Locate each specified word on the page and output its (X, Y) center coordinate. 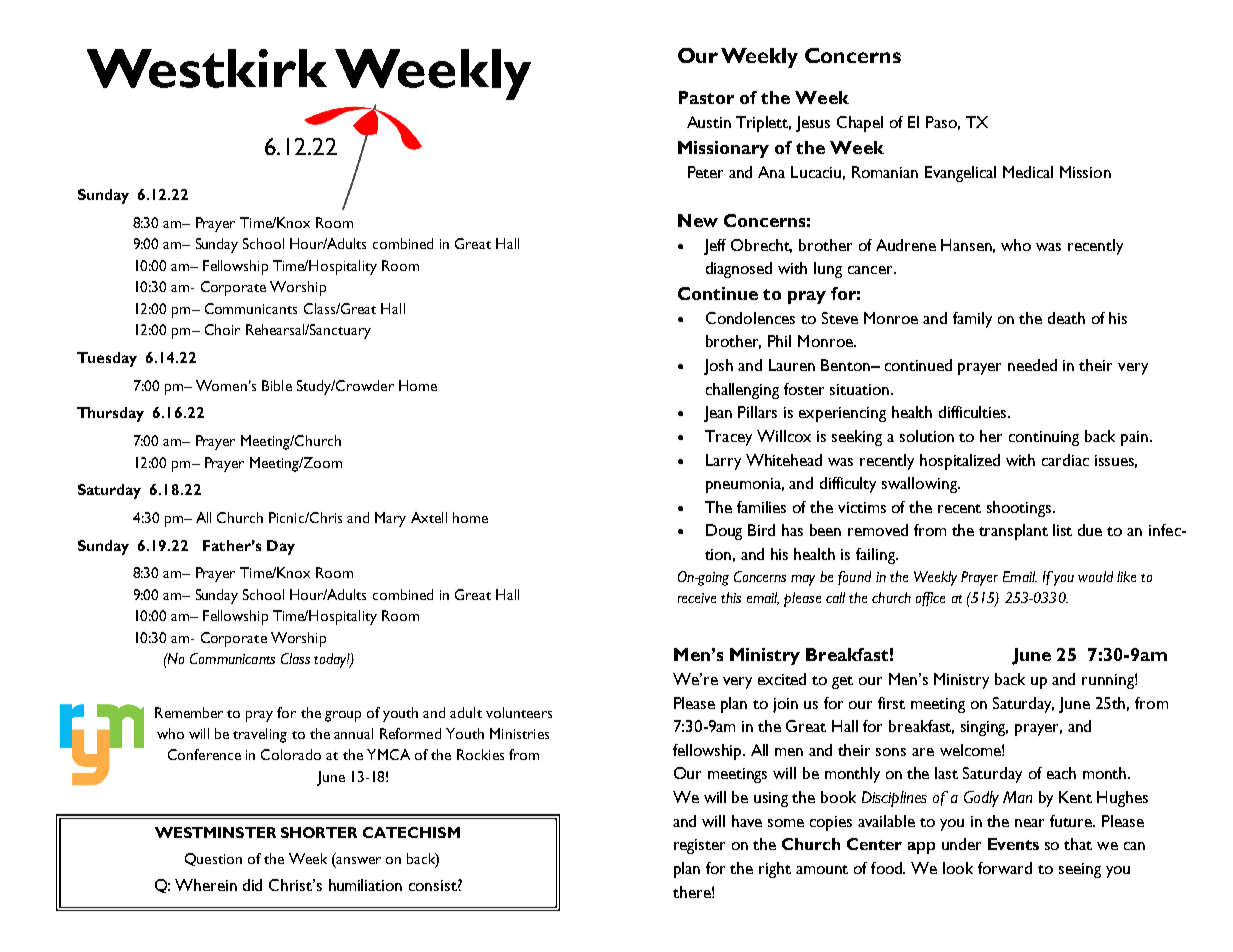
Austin (709, 122)
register (699, 846)
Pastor (706, 97)
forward (1005, 868)
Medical (1028, 172)
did (252, 885)
